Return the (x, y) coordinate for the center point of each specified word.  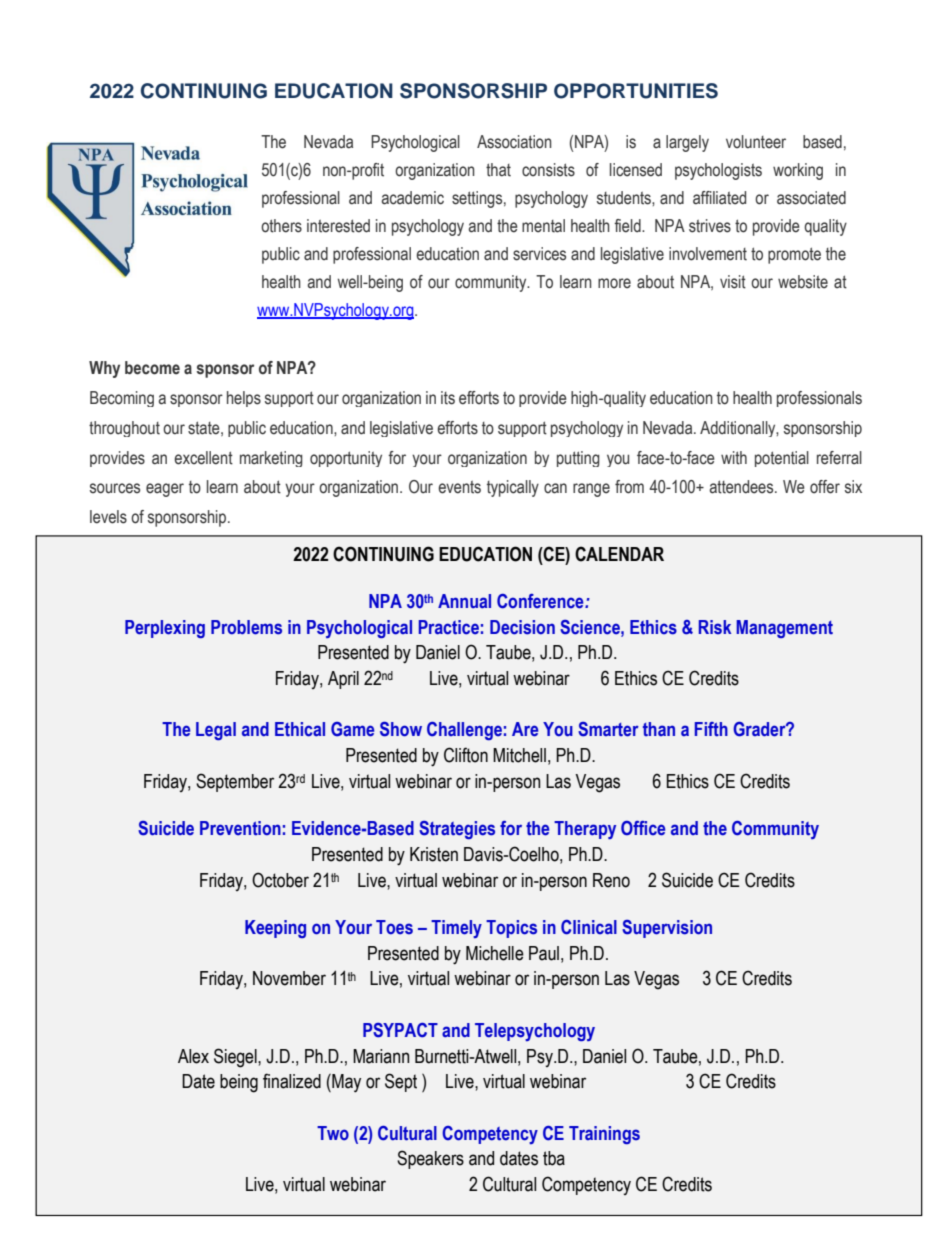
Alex (193, 1056)
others (281, 226)
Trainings (604, 1135)
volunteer (756, 142)
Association (514, 142)
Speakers (430, 1159)
